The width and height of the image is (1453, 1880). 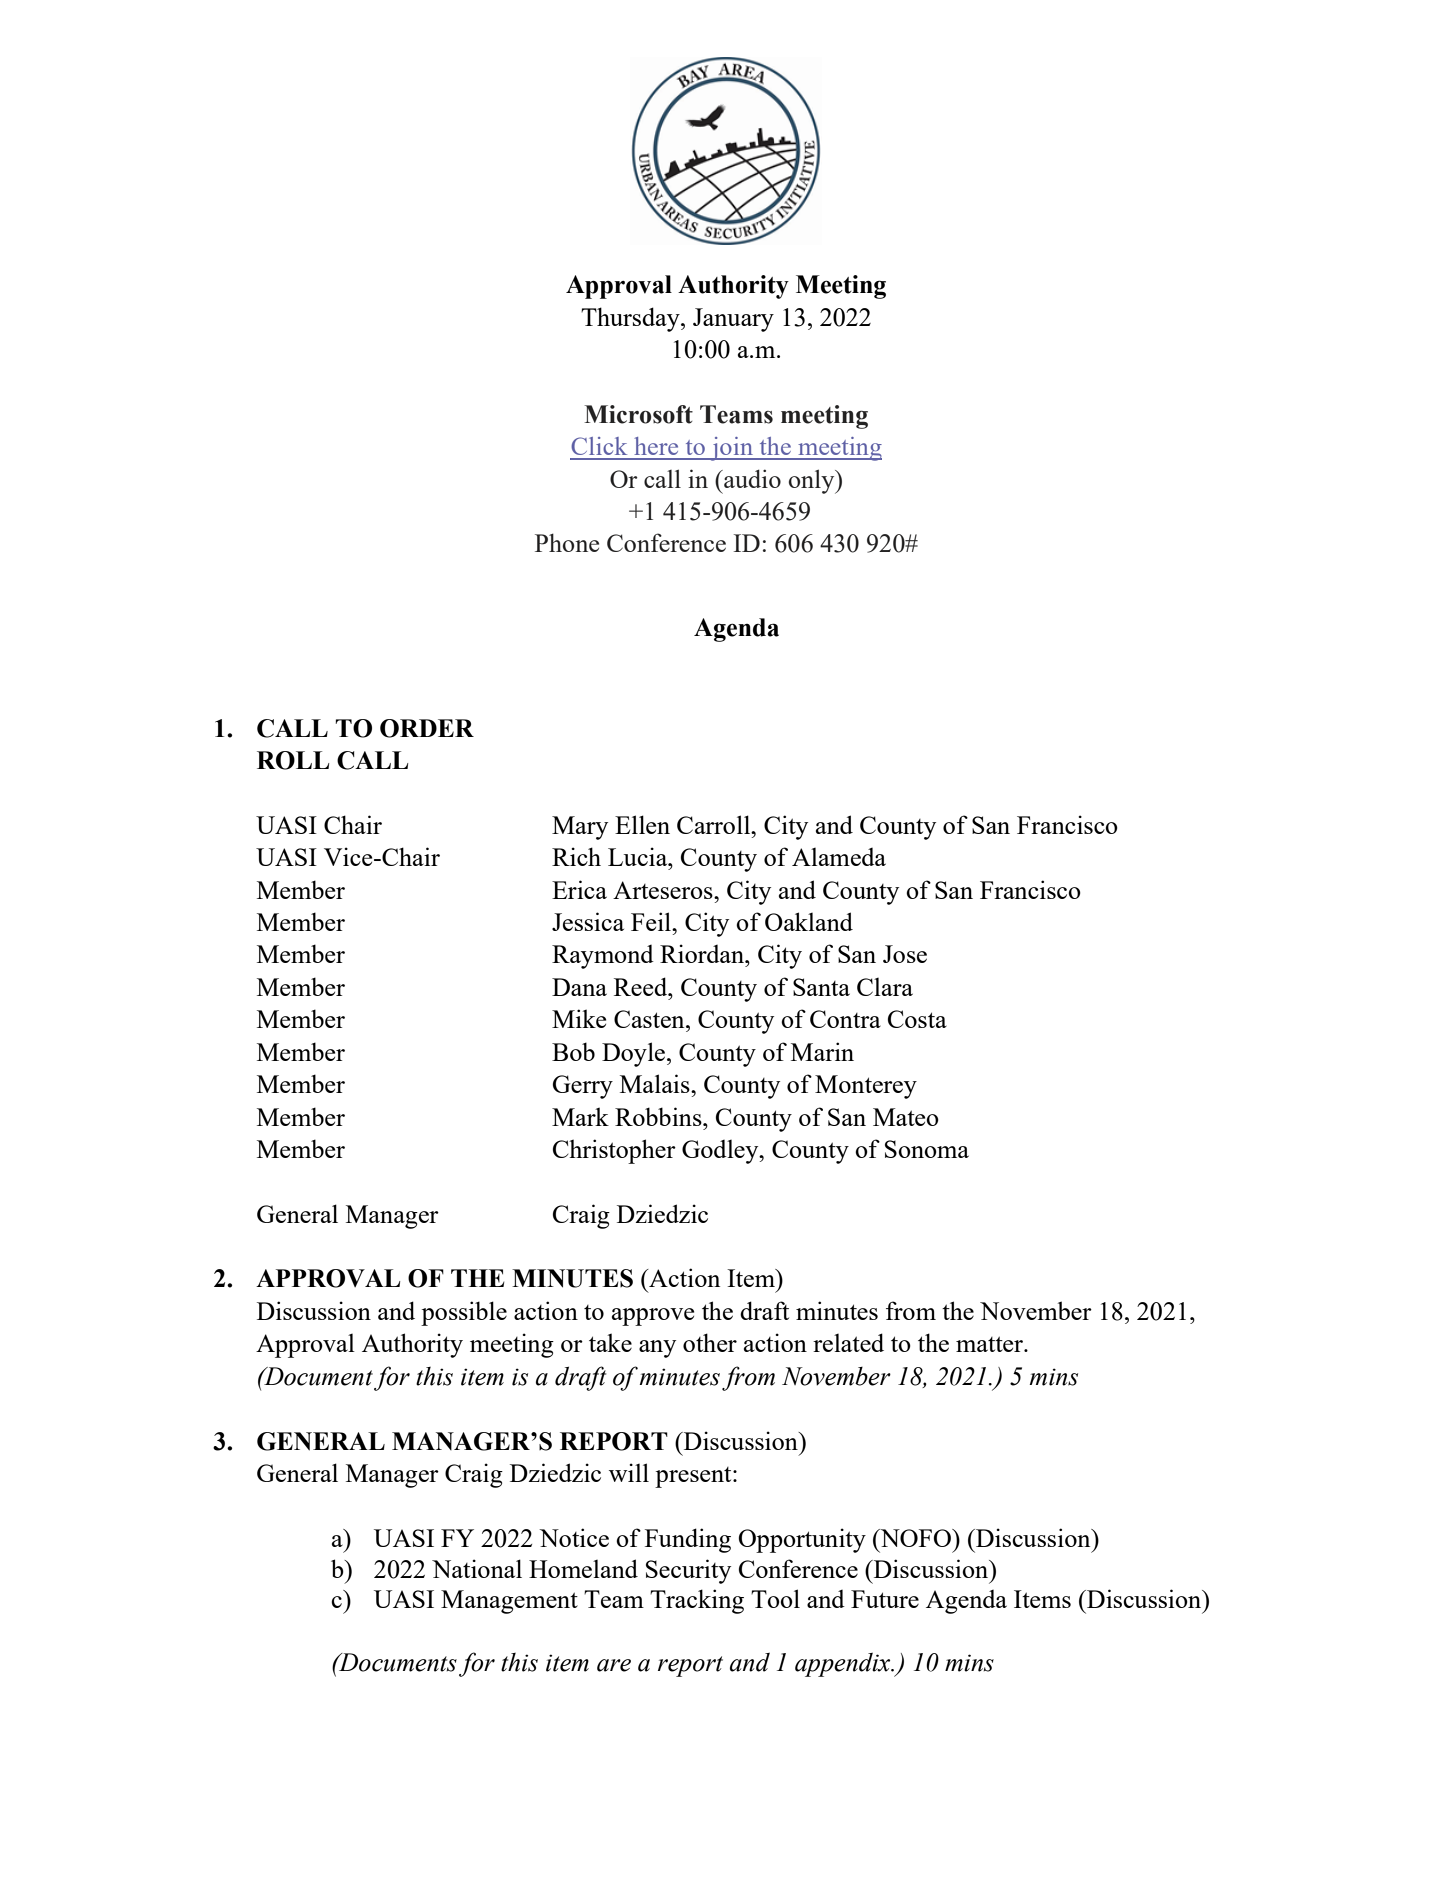 What do you see at coordinates (659, 1116) in the image?
I see `Robbins` at bounding box center [659, 1116].
